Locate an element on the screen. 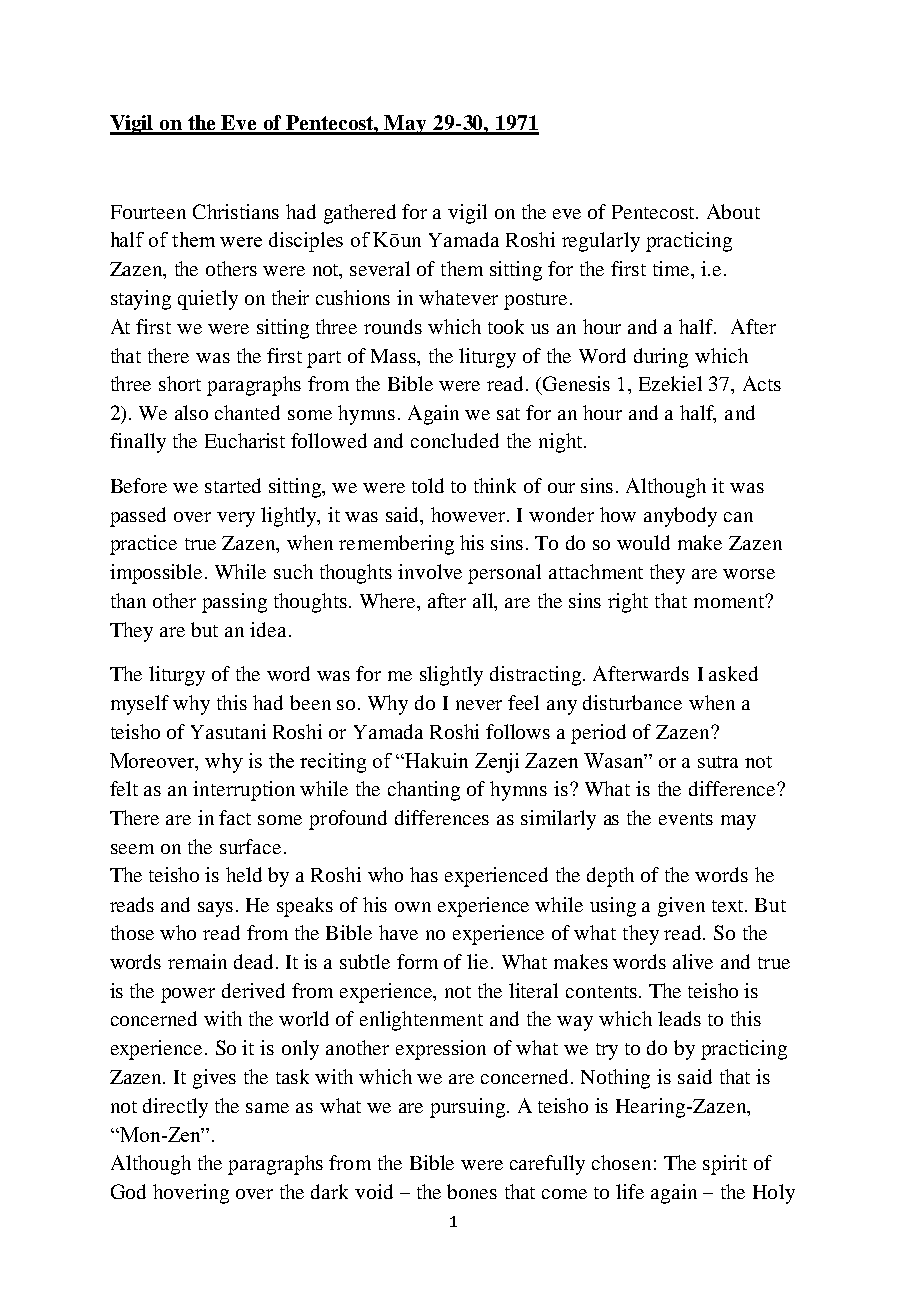 The image size is (924, 1308). several is located at coordinates (380, 268).
